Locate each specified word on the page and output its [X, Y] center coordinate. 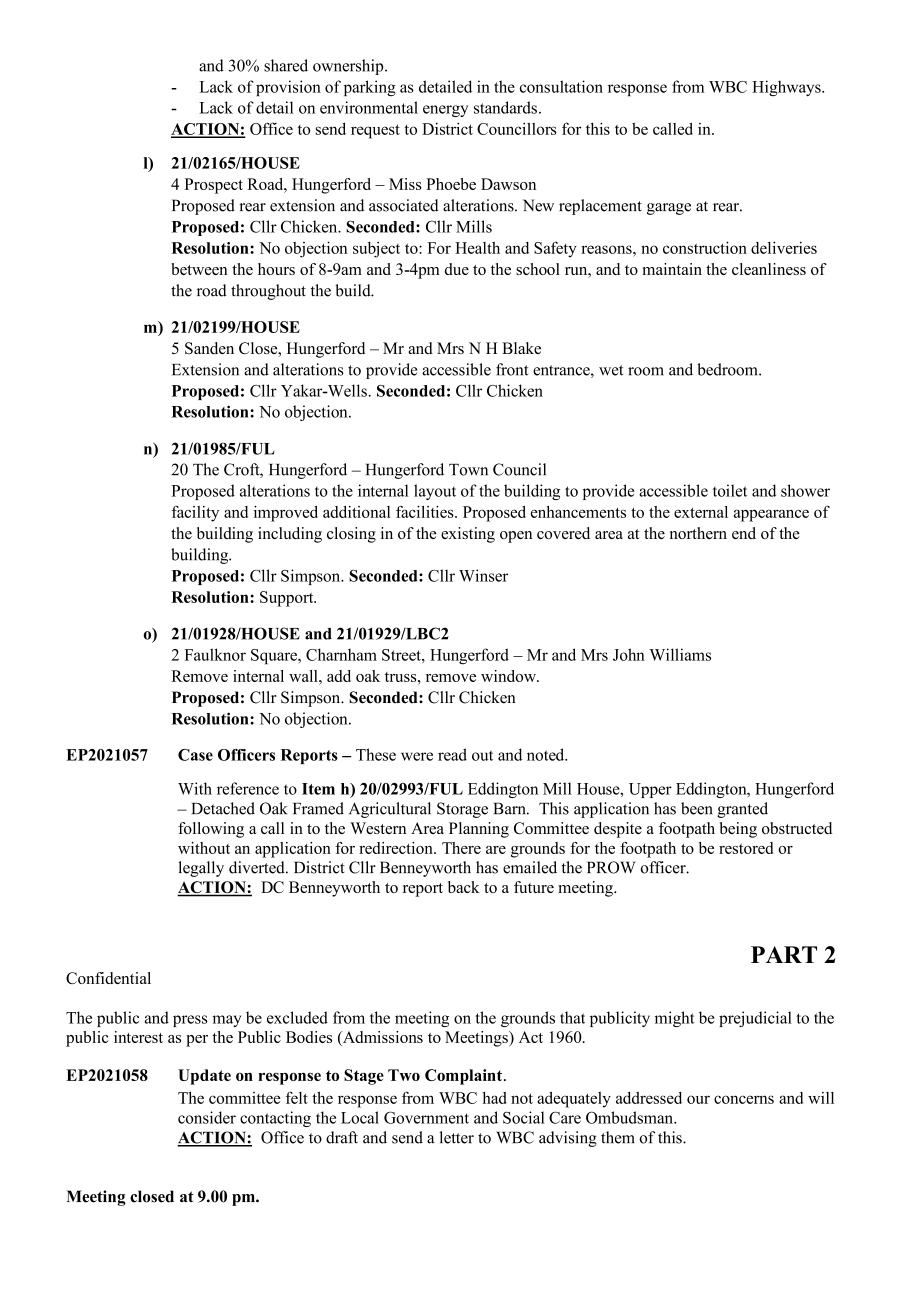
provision [288, 88]
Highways [787, 88]
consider [207, 1117]
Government [426, 1117]
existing [468, 535]
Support [288, 599]
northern [698, 533]
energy [445, 111]
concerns [744, 1099]
